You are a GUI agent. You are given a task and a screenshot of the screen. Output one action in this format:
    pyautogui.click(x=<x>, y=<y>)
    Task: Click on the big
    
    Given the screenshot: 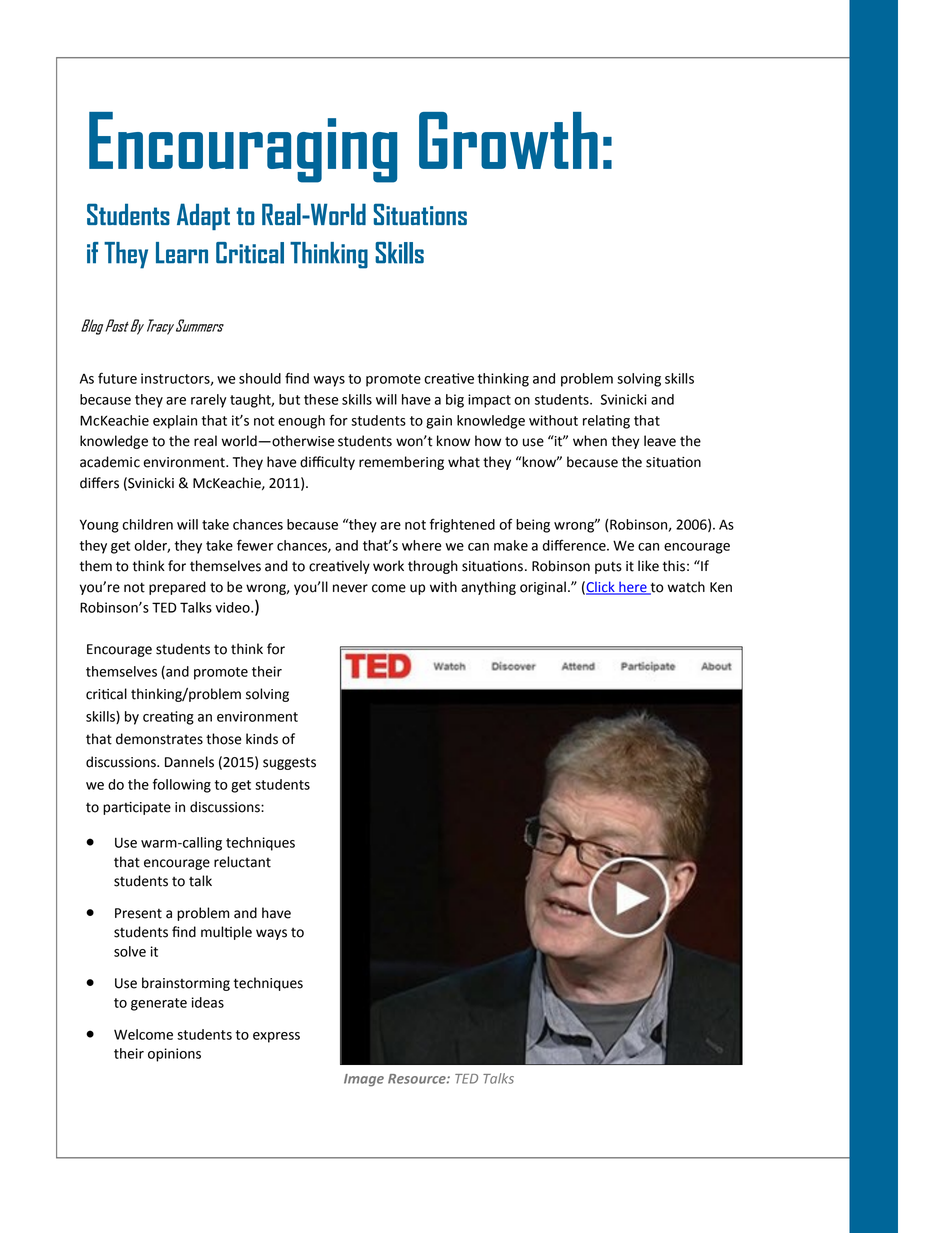 What is the action you would take?
    pyautogui.click(x=455, y=401)
